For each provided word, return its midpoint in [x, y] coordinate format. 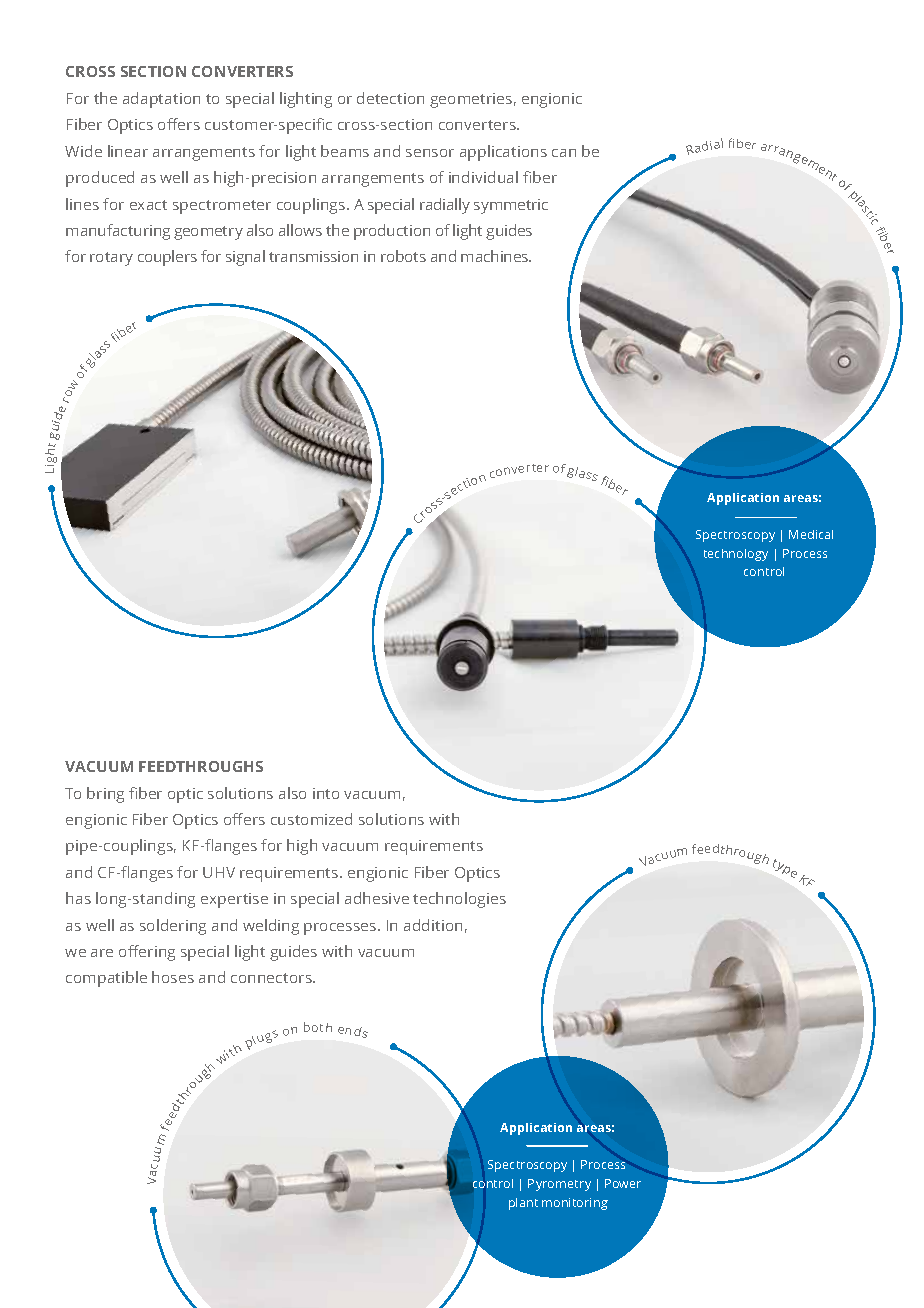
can [564, 153]
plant [523, 1204]
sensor [430, 153]
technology [736, 555]
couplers [167, 258]
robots [403, 256]
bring [105, 795]
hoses [173, 977]
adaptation [161, 100]
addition [433, 925]
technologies [459, 900]
